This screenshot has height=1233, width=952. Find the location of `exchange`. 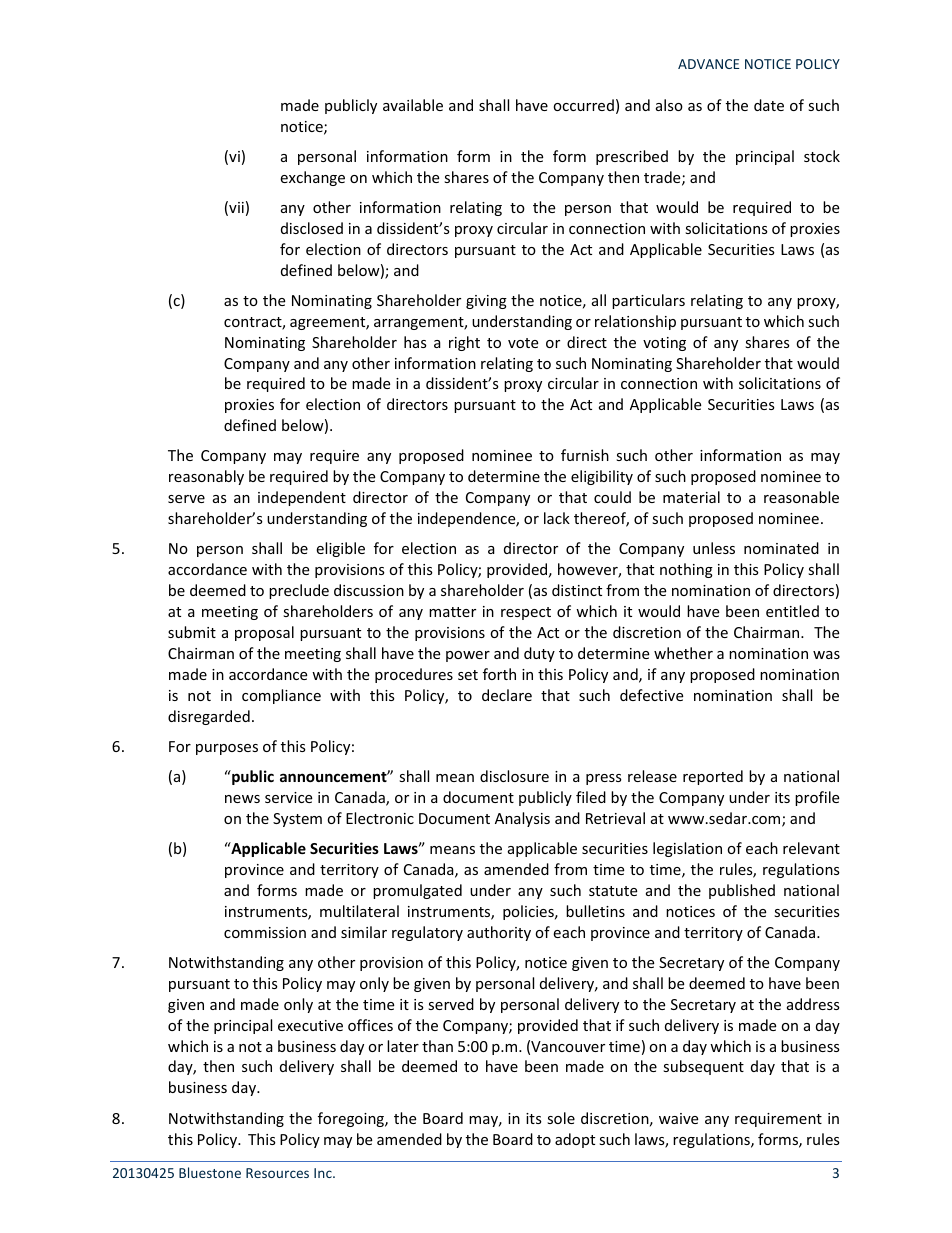

exchange is located at coordinates (312, 178).
